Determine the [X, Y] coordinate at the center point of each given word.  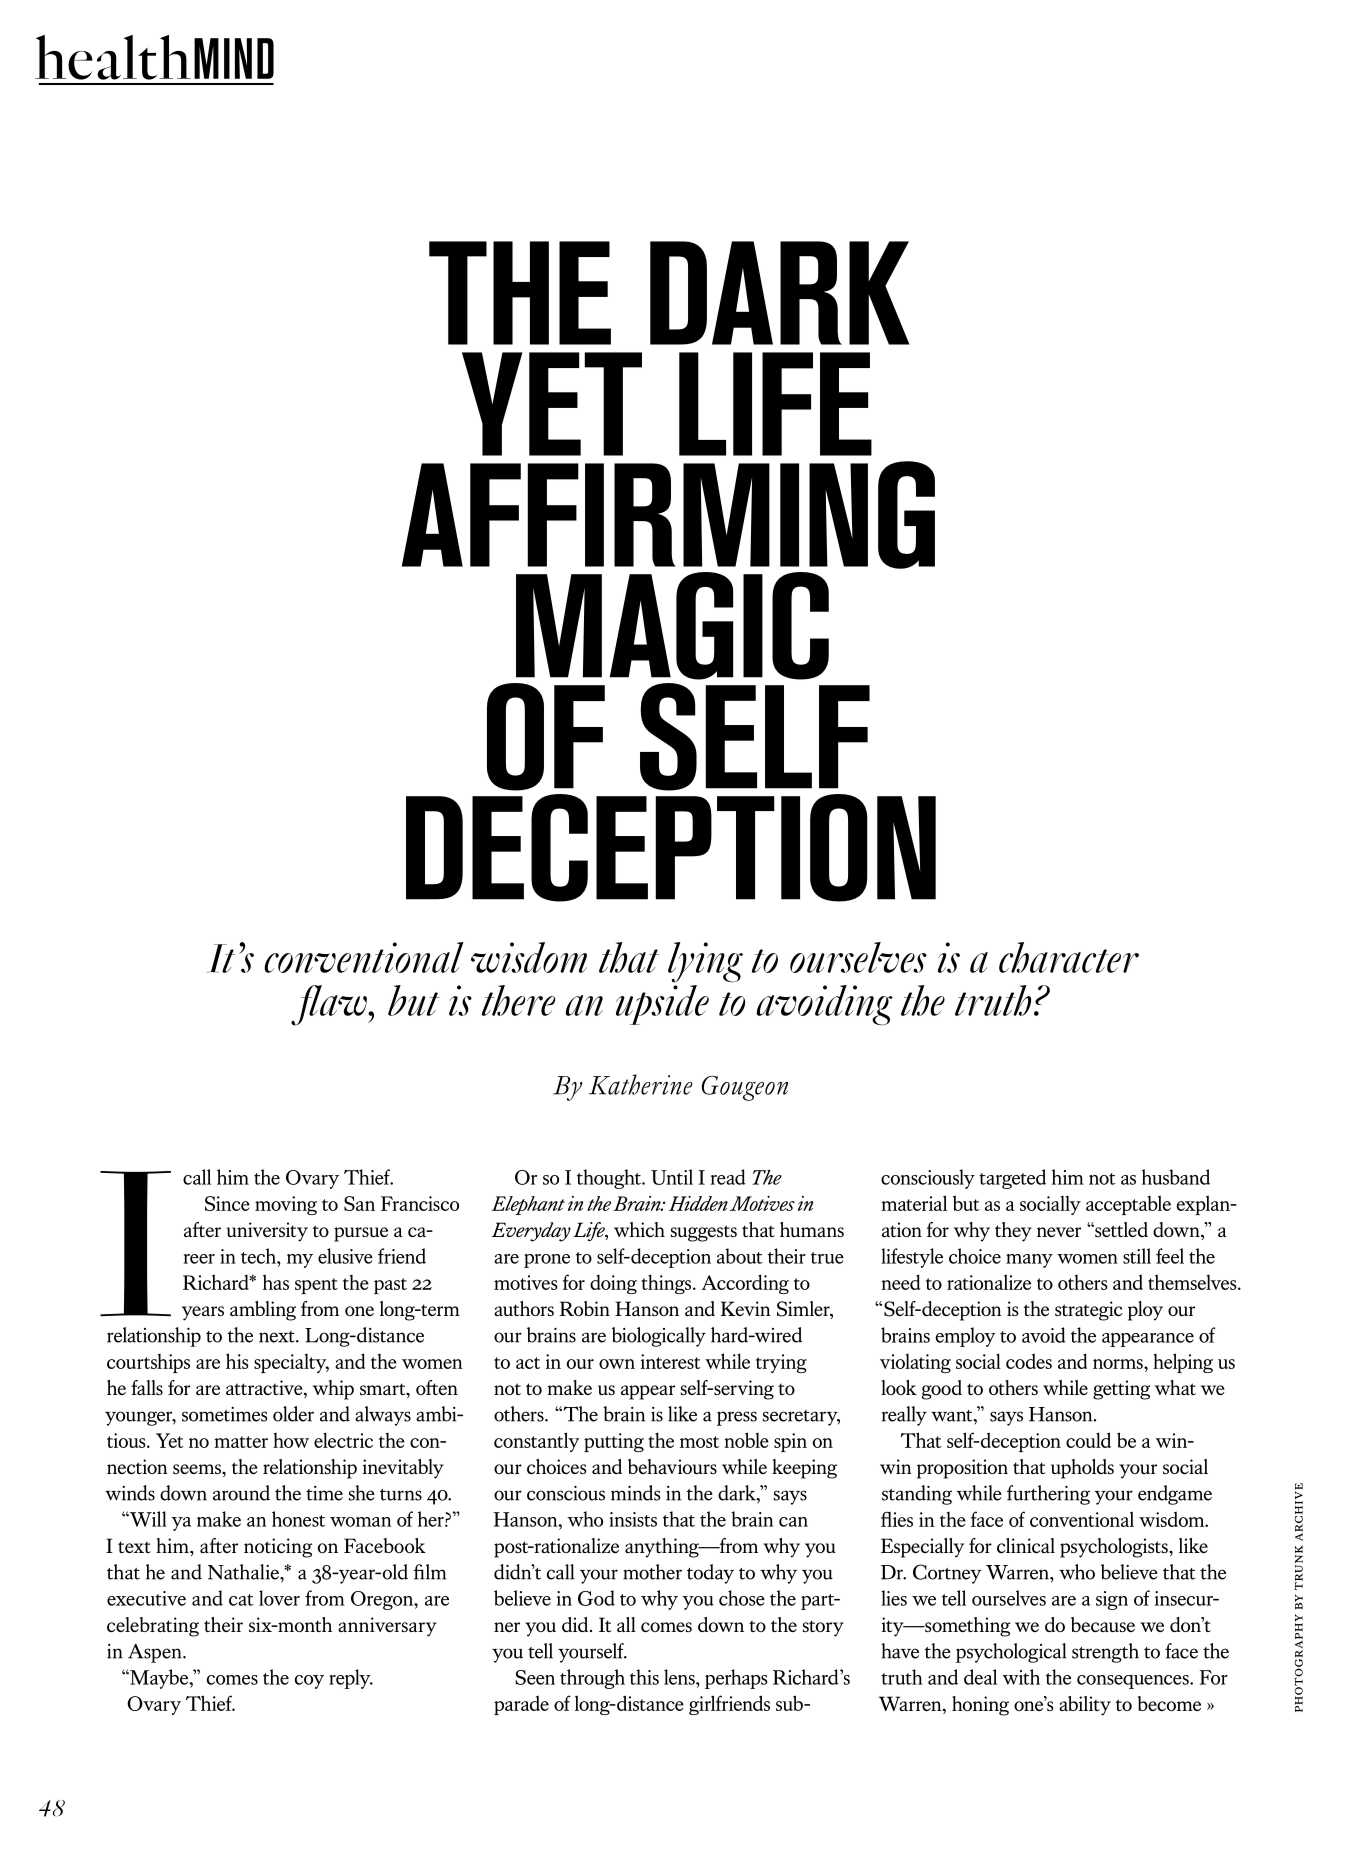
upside [662, 1005]
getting [1121, 1390]
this [644, 1677]
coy [309, 1682]
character [1069, 957]
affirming [668, 515]
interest [671, 1361]
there [519, 1000]
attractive [265, 1389]
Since [227, 1203]
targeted [1012, 1179]
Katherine [641, 1084]
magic [672, 626]
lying [705, 962]
